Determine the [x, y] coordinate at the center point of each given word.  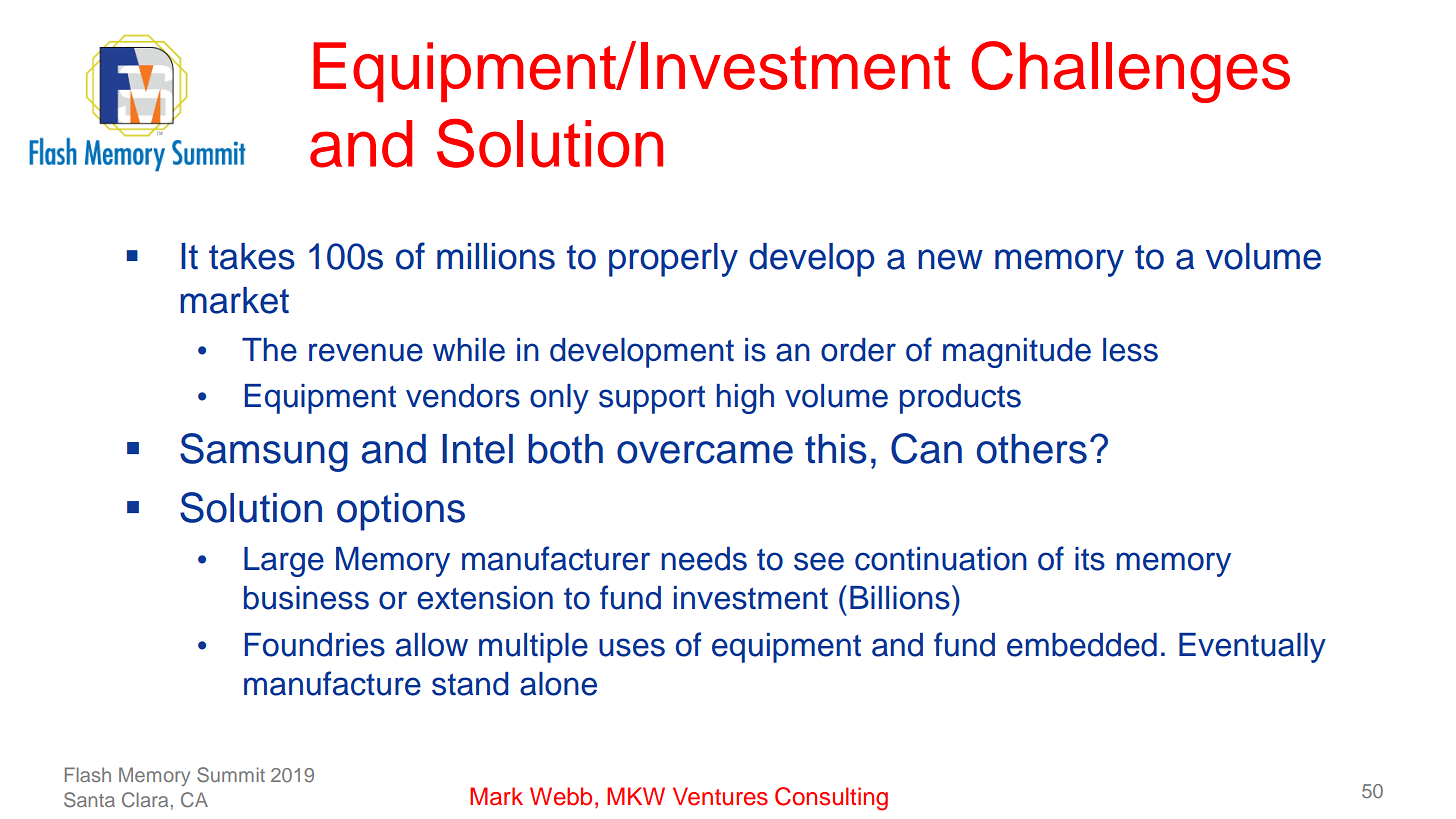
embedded [1082, 645]
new [950, 259]
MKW [636, 796]
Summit [231, 775]
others [1032, 449]
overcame [705, 452]
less [1130, 350]
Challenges [1131, 72]
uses [632, 647]
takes [252, 256]
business [306, 598]
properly [673, 260]
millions [496, 256]
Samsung [264, 452]
